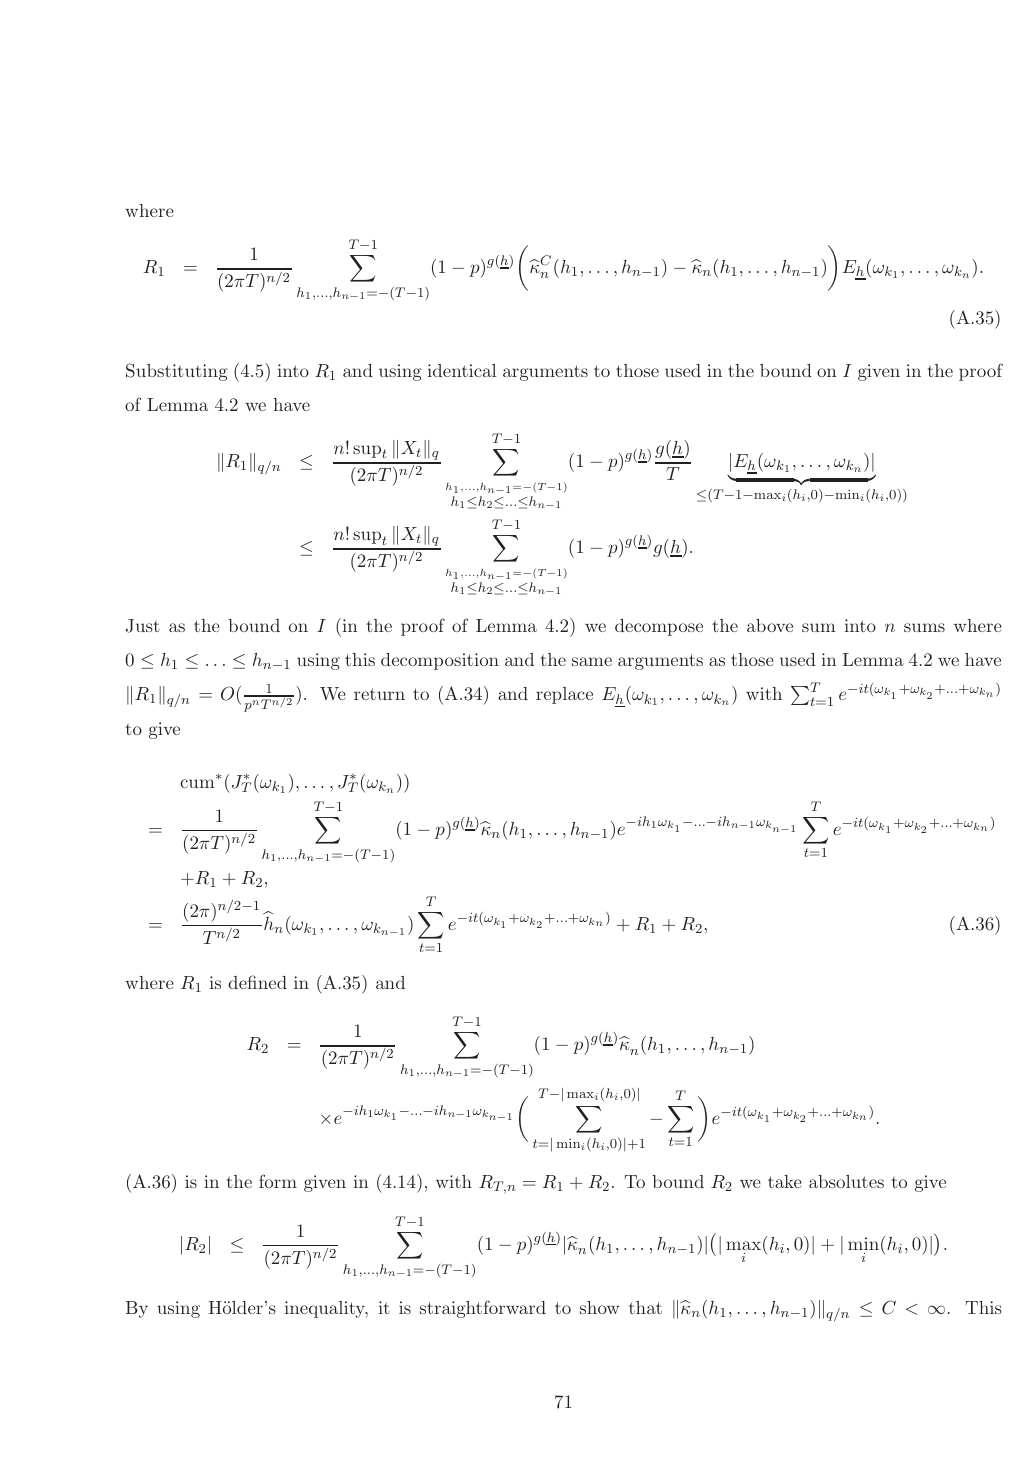 This screenshot has height=1464, width=1035. What do you see at coordinates (564, 695) in the screenshot?
I see `replace` at bounding box center [564, 695].
